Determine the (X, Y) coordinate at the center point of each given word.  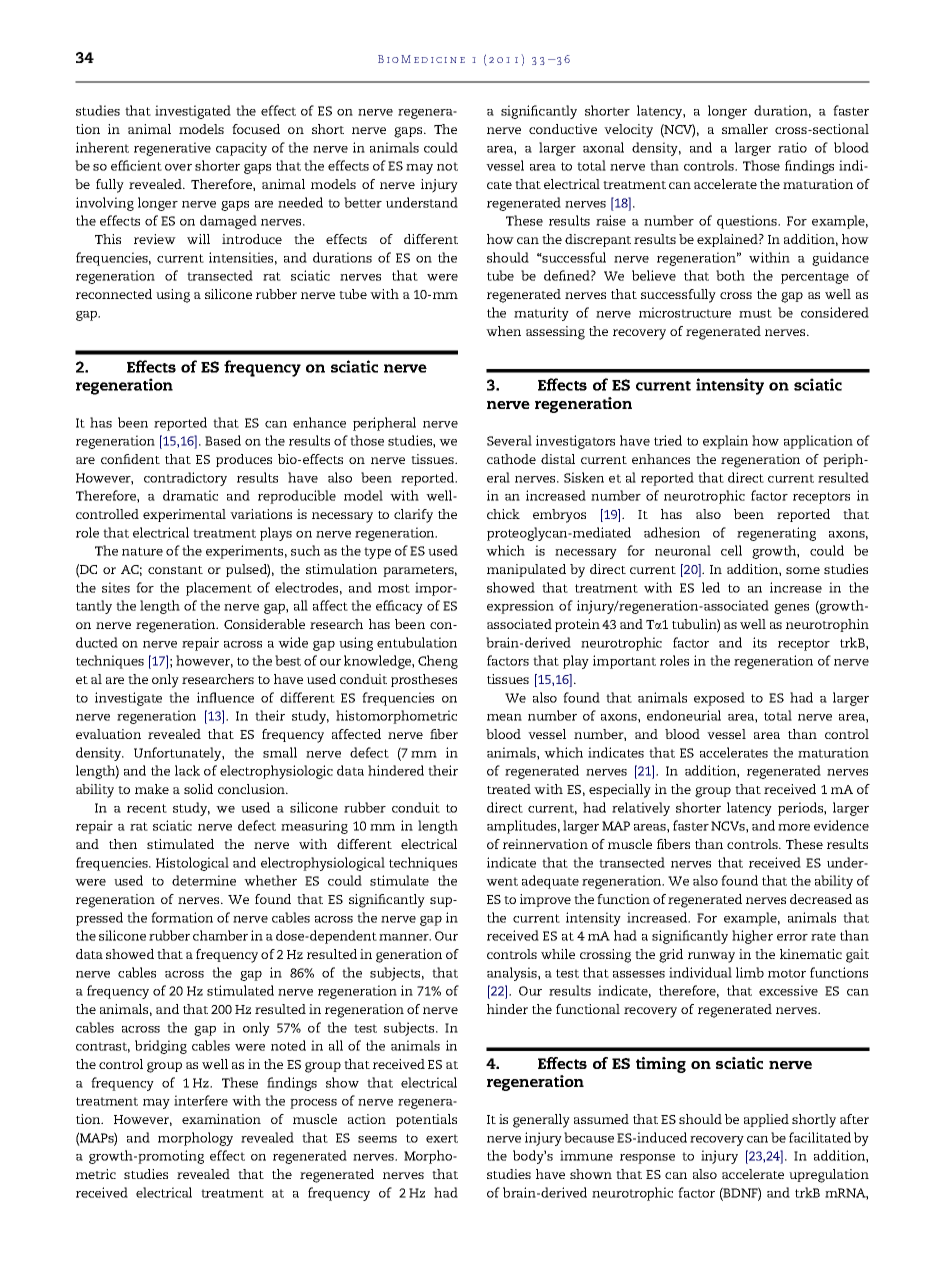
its (760, 642)
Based (223, 440)
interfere (201, 1100)
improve (545, 900)
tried (668, 440)
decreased (821, 899)
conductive (563, 129)
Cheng (438, 662)
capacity (241, 149)
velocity (628, 131)
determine (204, 880)
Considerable (264, 624)
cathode (511, 459)
